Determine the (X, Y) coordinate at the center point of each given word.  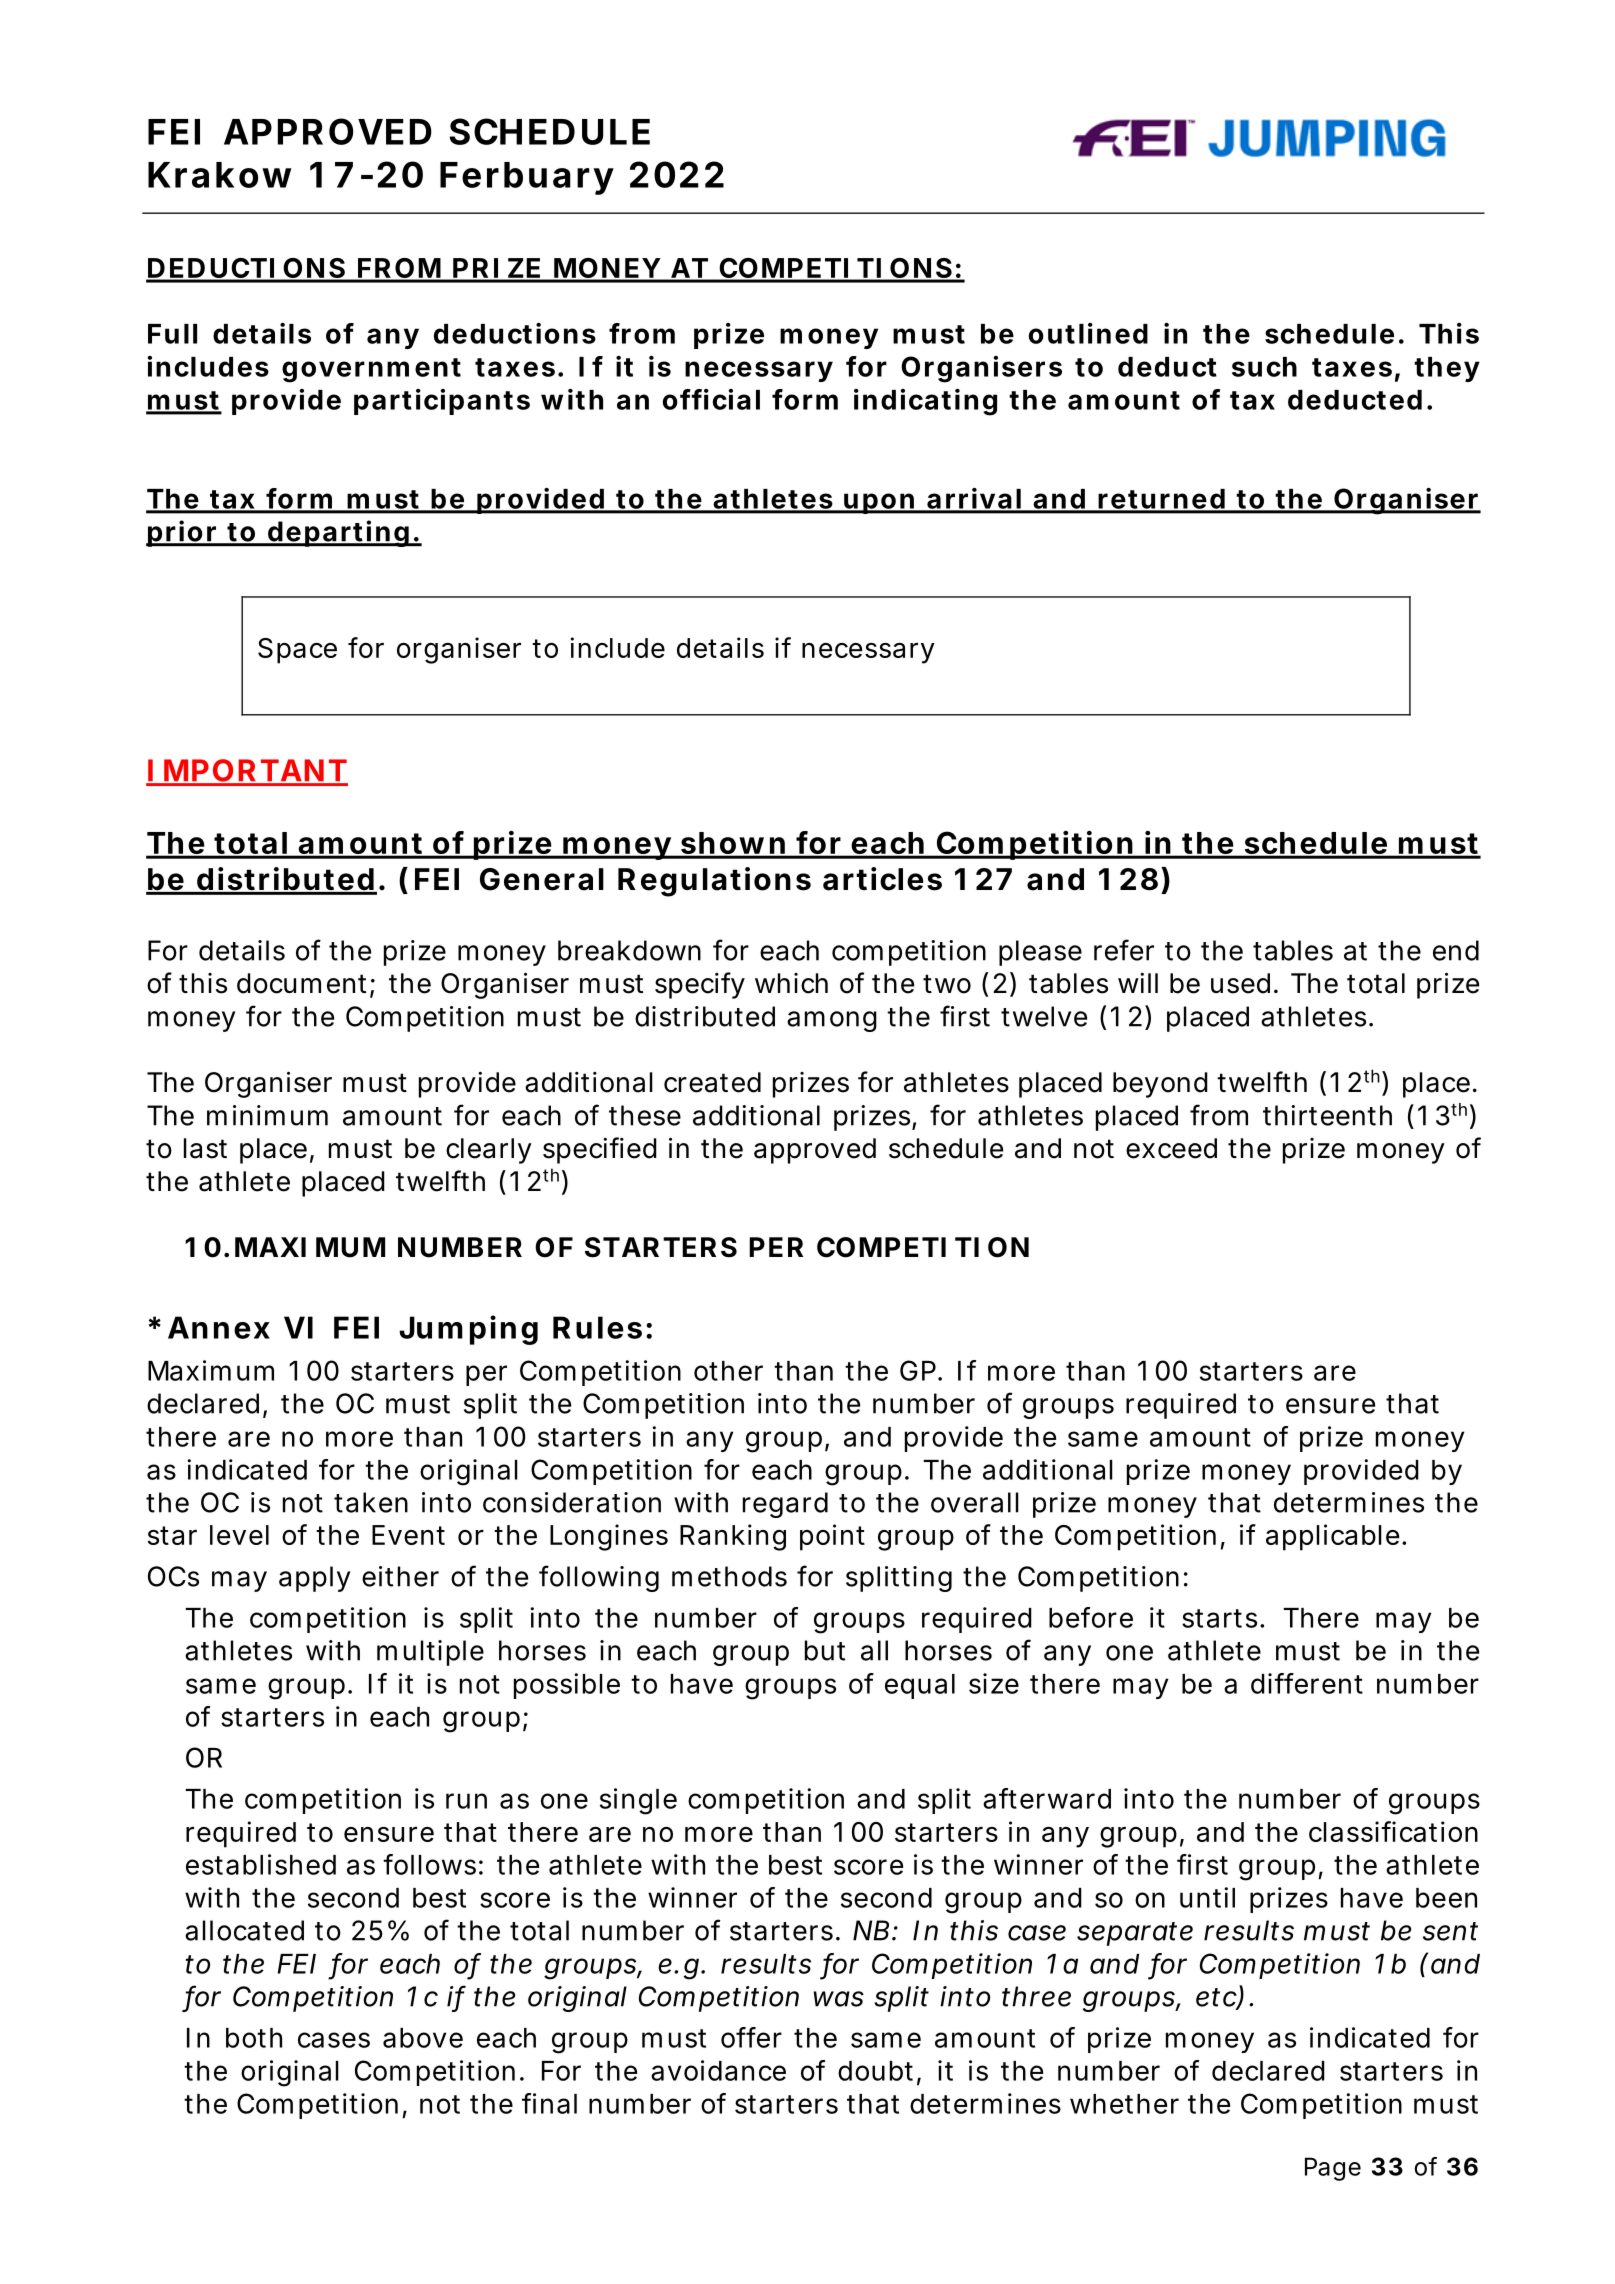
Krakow (219, 175)
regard (785, 1505)
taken (371, 1502)
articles (882, 879)
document (304, 984)
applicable (1334, 1537)
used (1240, 983)
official (711, 399)
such (1264, 367)
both (254, 2038)
